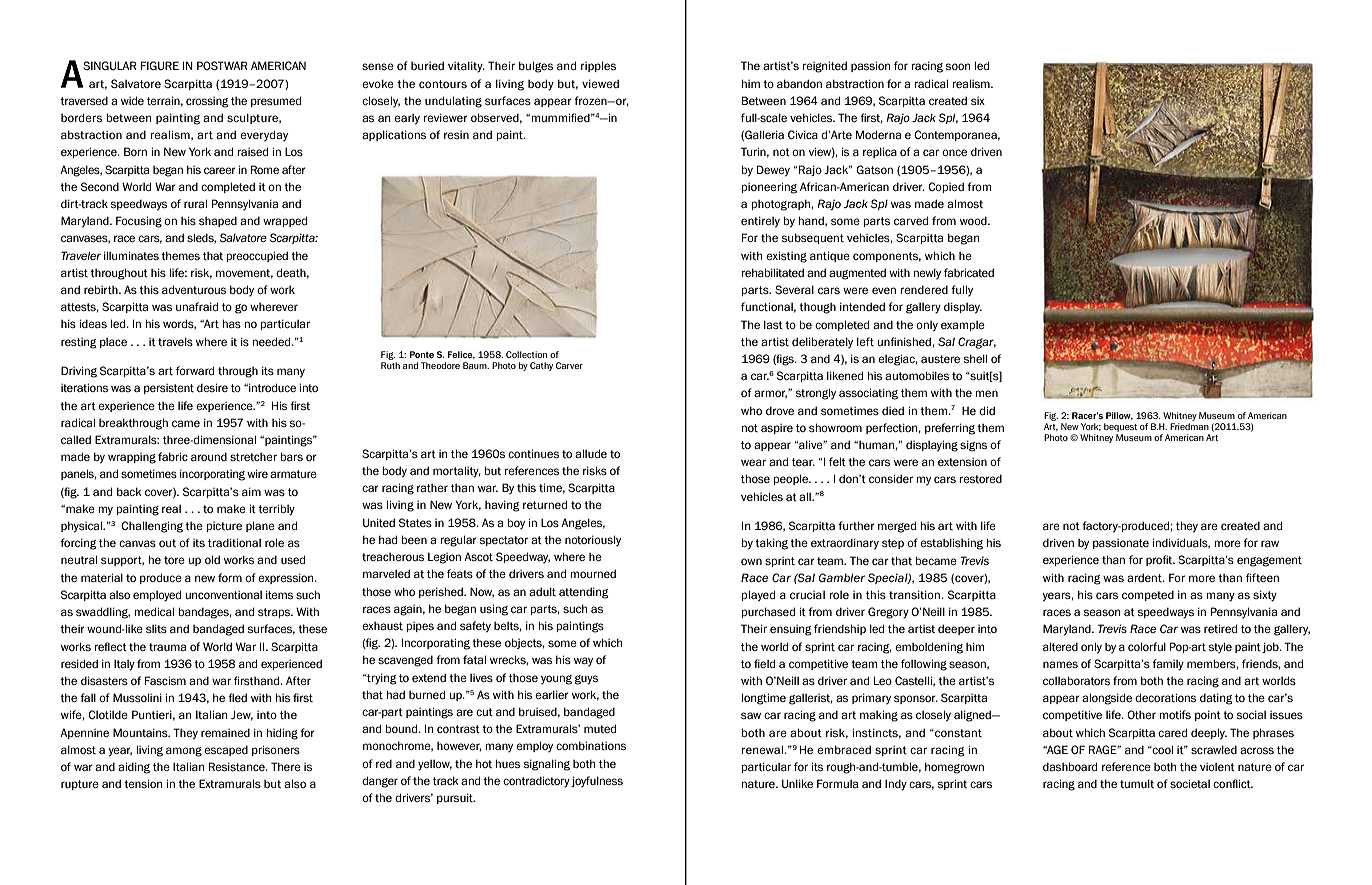 Image resolution: width=1372 pixels, height=885 pixels. Describe the element at coordinates (768, 612) in the document. I see `purchased` at that location.
